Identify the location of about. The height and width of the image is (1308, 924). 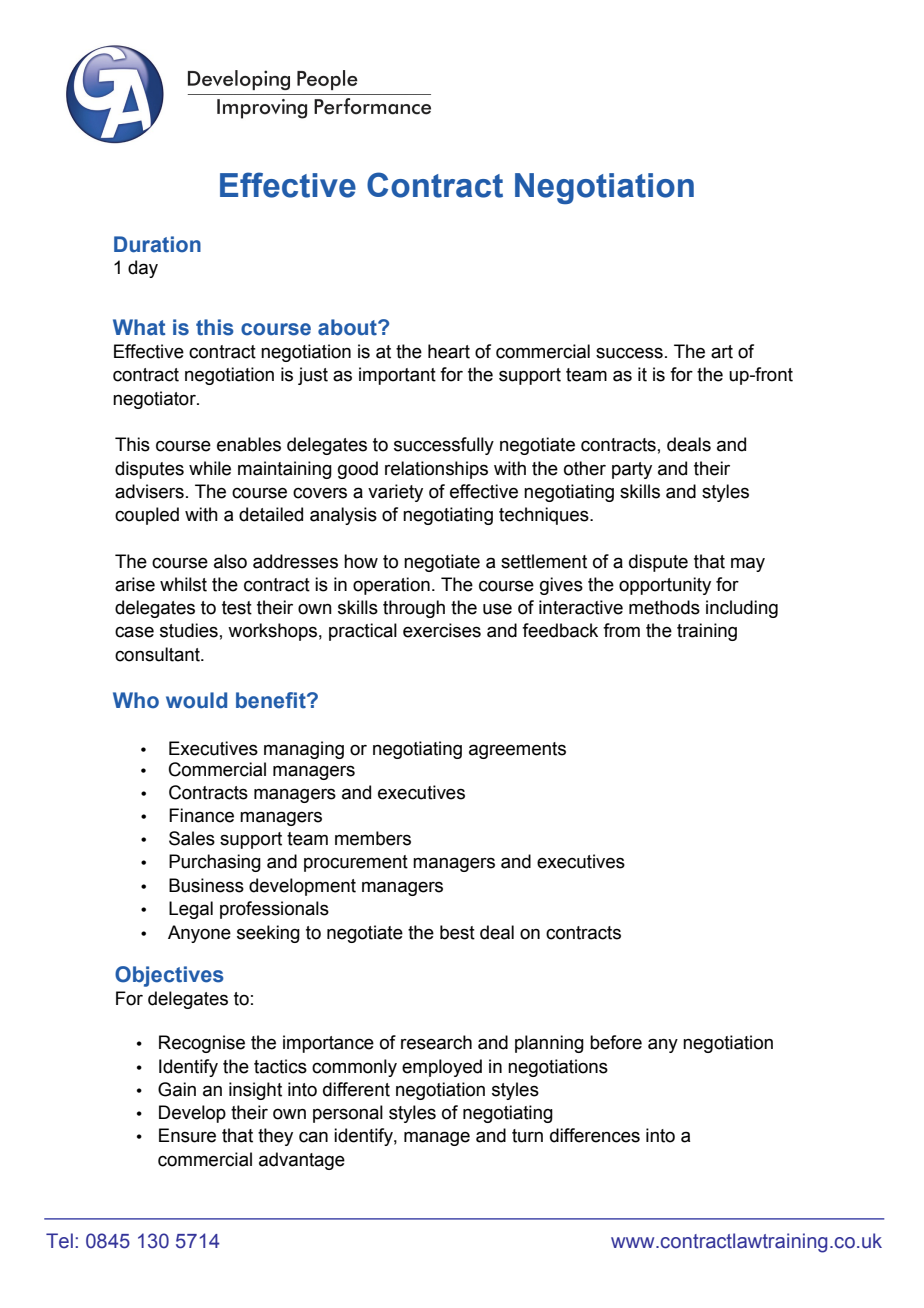
(348, 327).
